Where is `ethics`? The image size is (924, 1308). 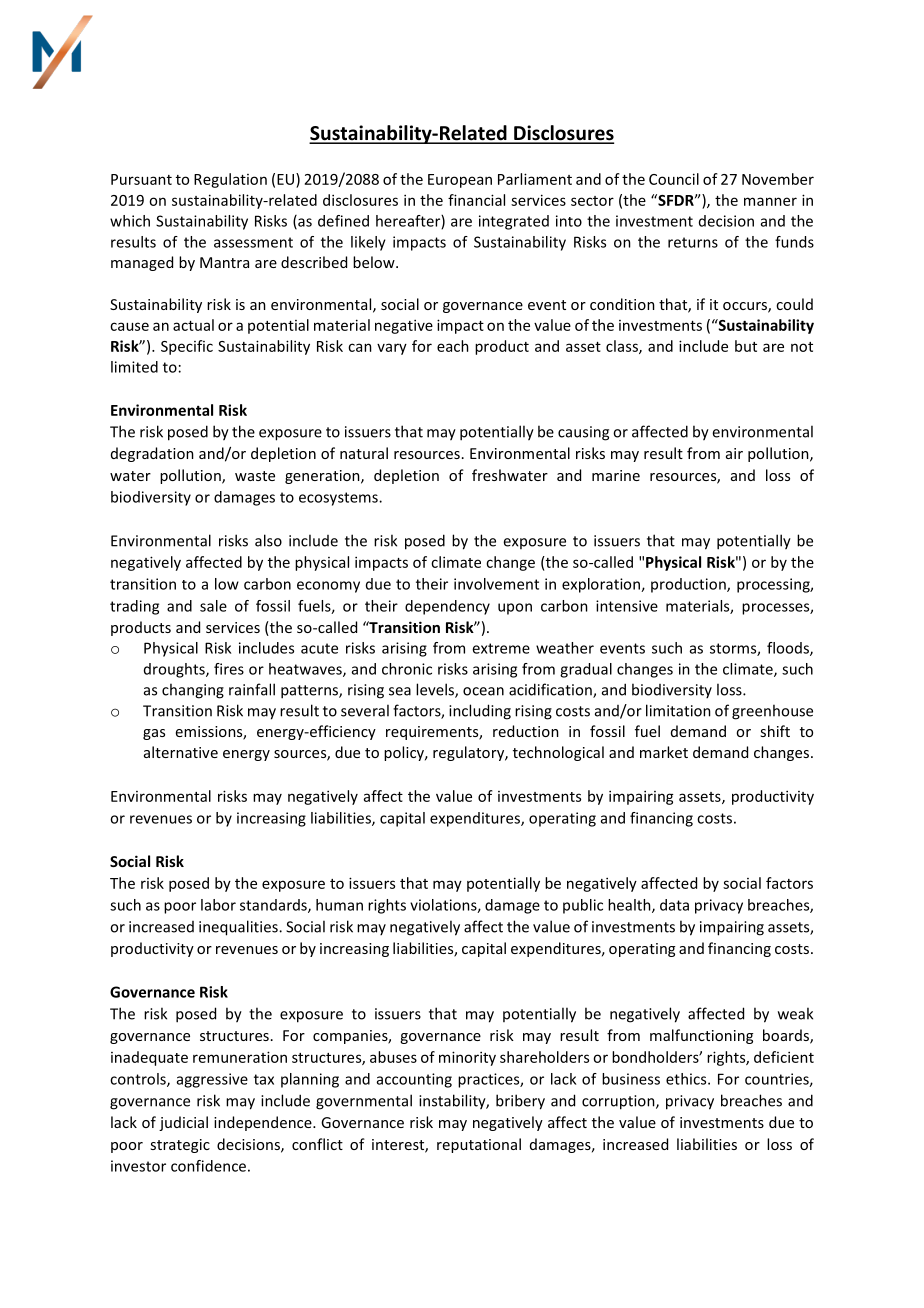
ethics is located at coordinates (687, 1079).
